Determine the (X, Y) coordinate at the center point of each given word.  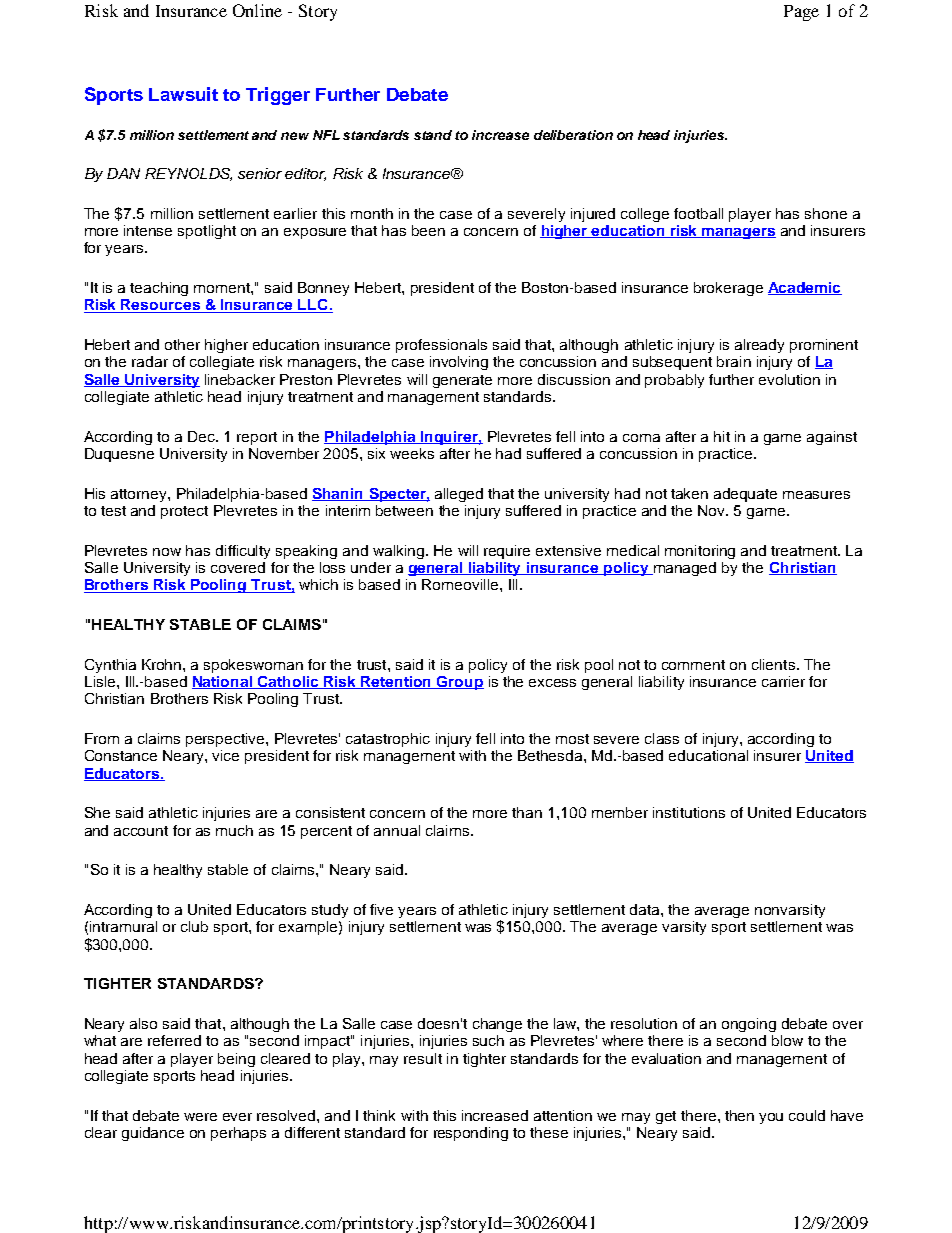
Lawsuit (183, 94)
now (167, 552)
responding (471, 1134)
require (507, 552)
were (200, 1117)
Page (801, 13)
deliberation (573, 135)
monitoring (700, 552)
